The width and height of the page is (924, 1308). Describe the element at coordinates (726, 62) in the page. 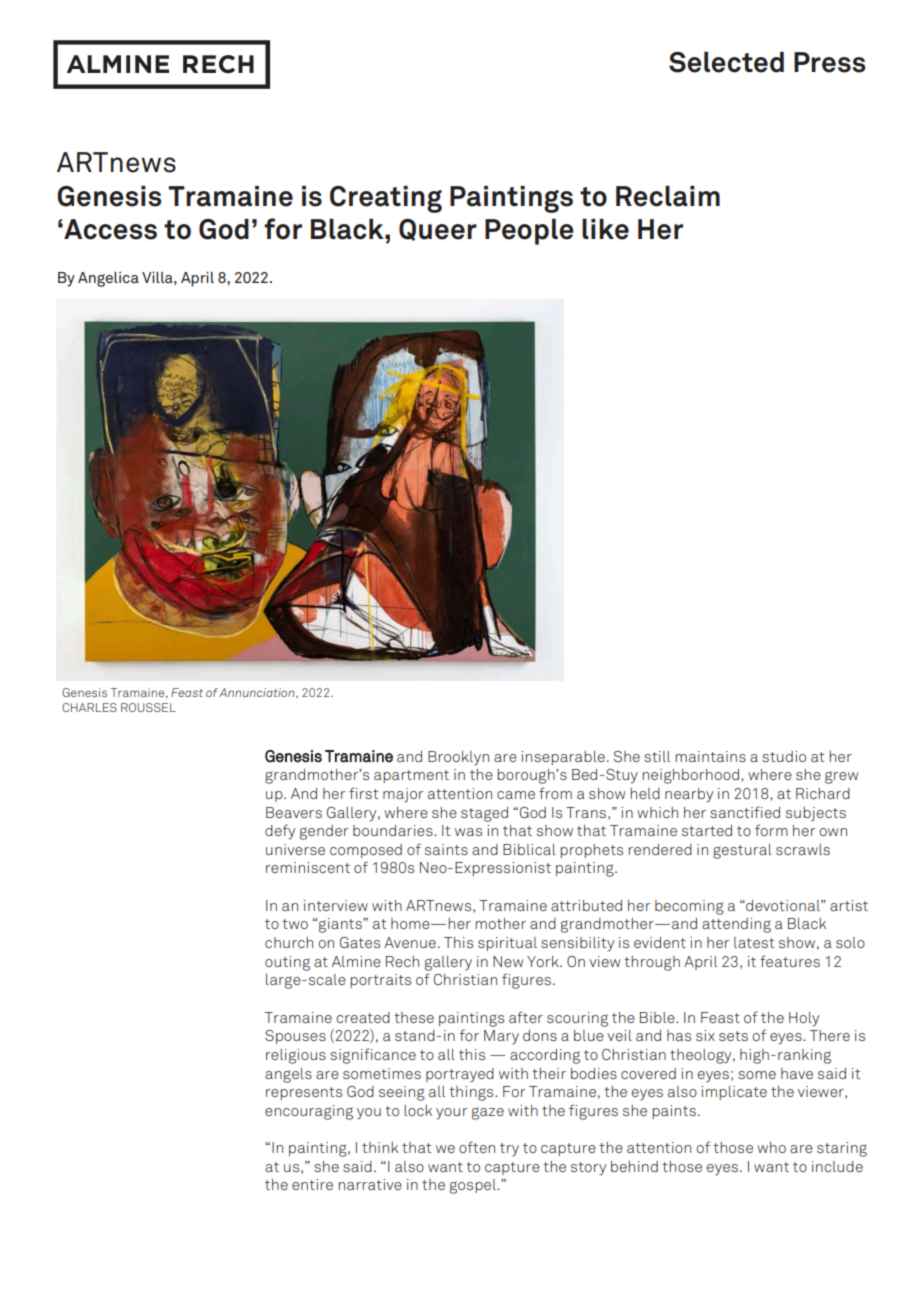

I see `Selected` at that location.
